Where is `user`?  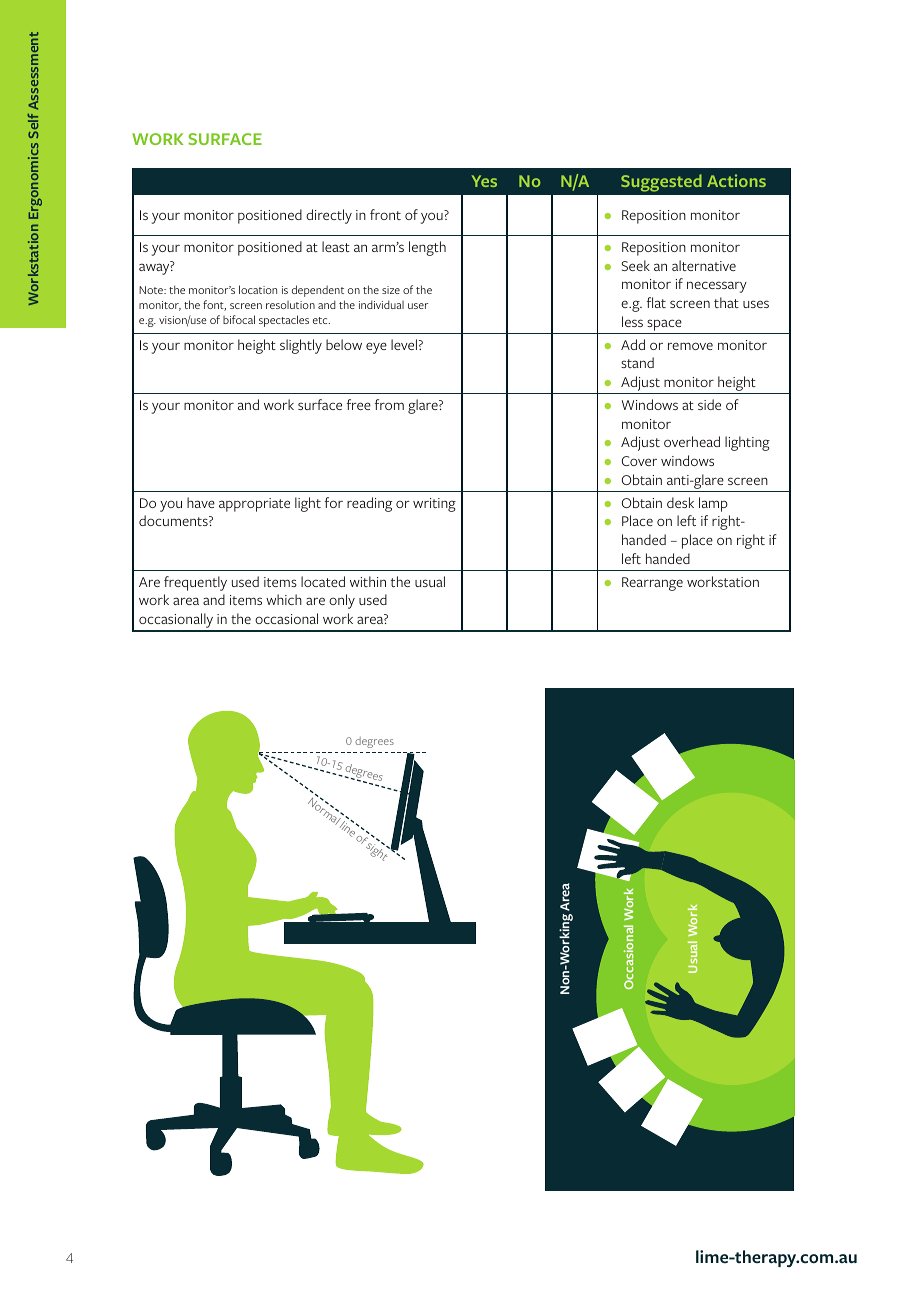 user is located at coordinates (418, 306).
